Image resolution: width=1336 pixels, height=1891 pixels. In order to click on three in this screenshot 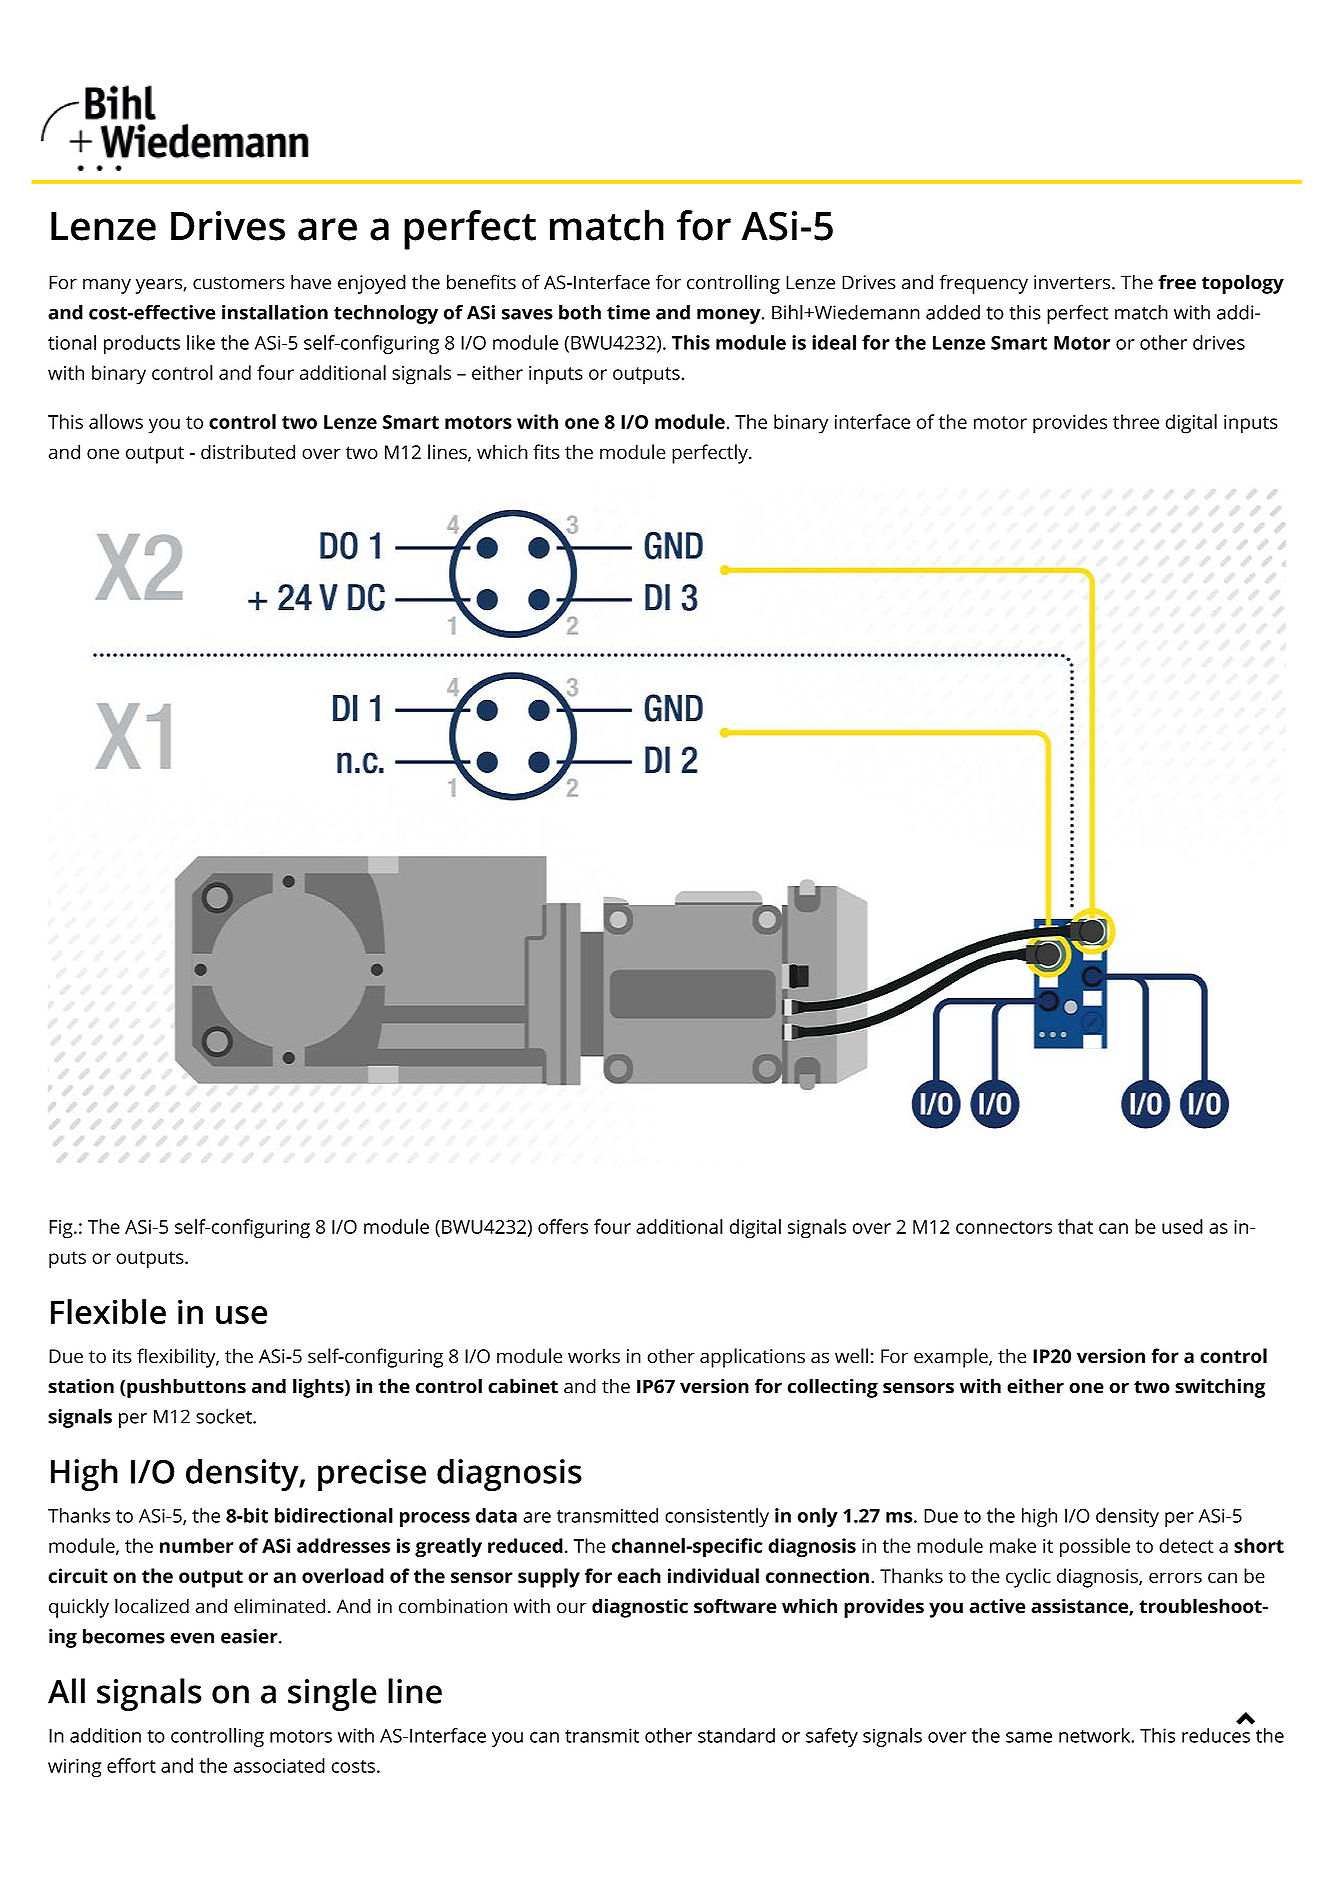, I will do `click(1136, 421)`.
